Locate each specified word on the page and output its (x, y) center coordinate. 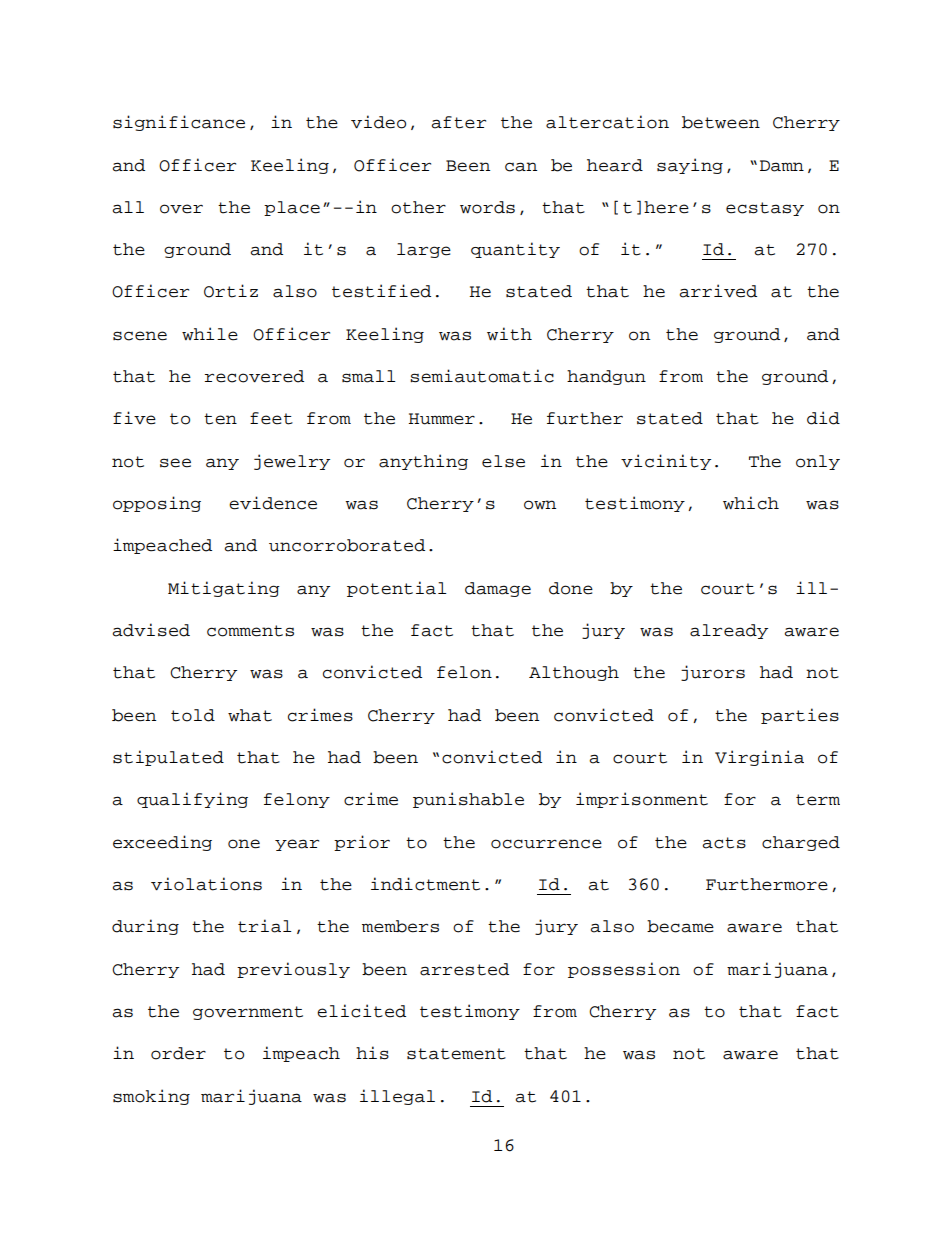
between (721, 122)
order (178, 1053)
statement (456, 1054)
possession (624, 970)
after (458, 122)
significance (179, 123)
